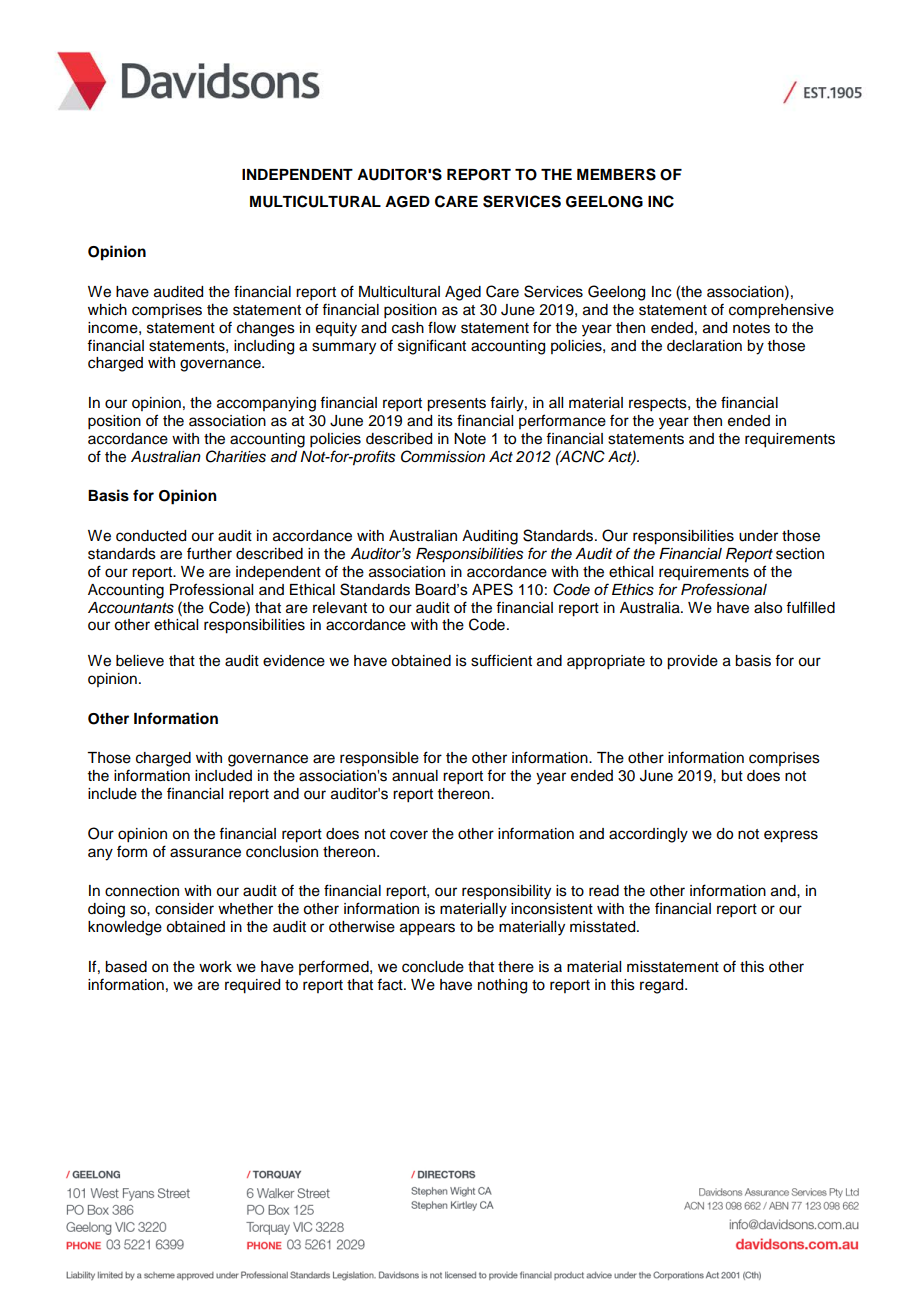 The width and height of the screenshot is (924, 1309). Describe the element at coordinates (107, 310) in the screenshot. I see `which` at that location.
